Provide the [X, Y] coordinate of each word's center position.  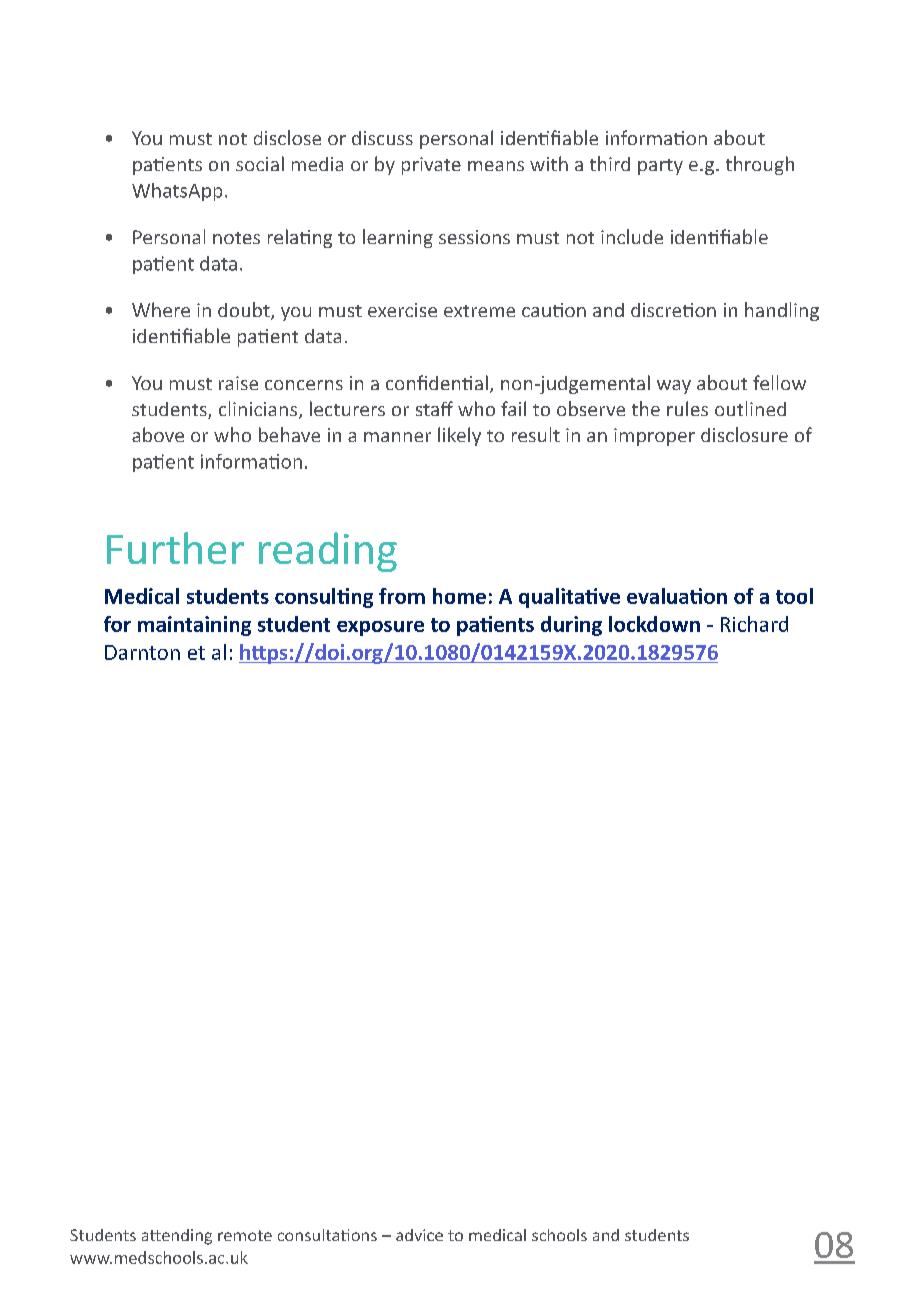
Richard [754, 624]
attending [177, 1237]
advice [419, 1235]
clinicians [259, 410]
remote [245, 1235]
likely [459, 436]
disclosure [744, 434]
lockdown [654, 624]
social [260, 163]
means [496, 166]
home [459, 596]
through [760, 165]
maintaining [194, 626]
